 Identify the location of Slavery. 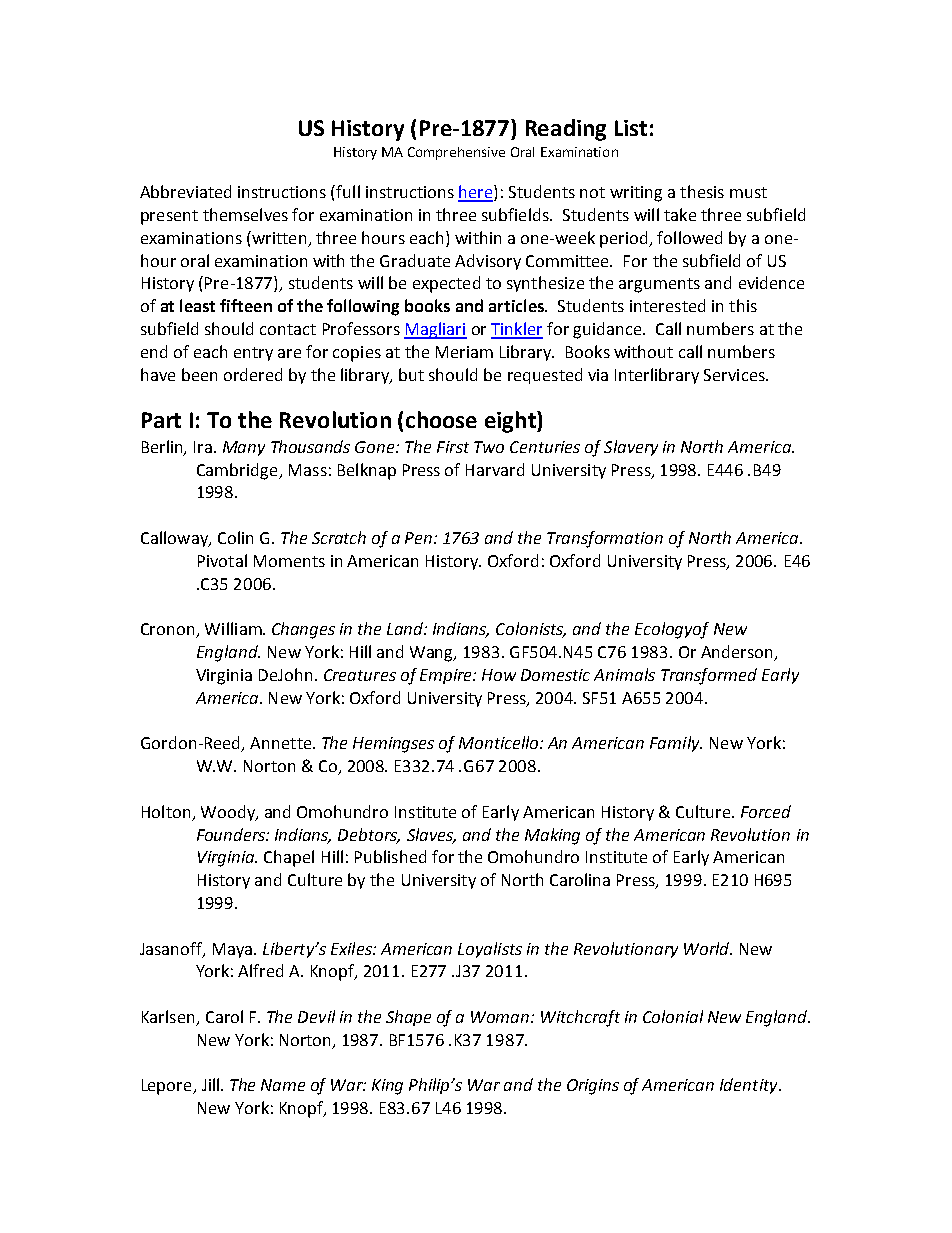
(631, 448).
